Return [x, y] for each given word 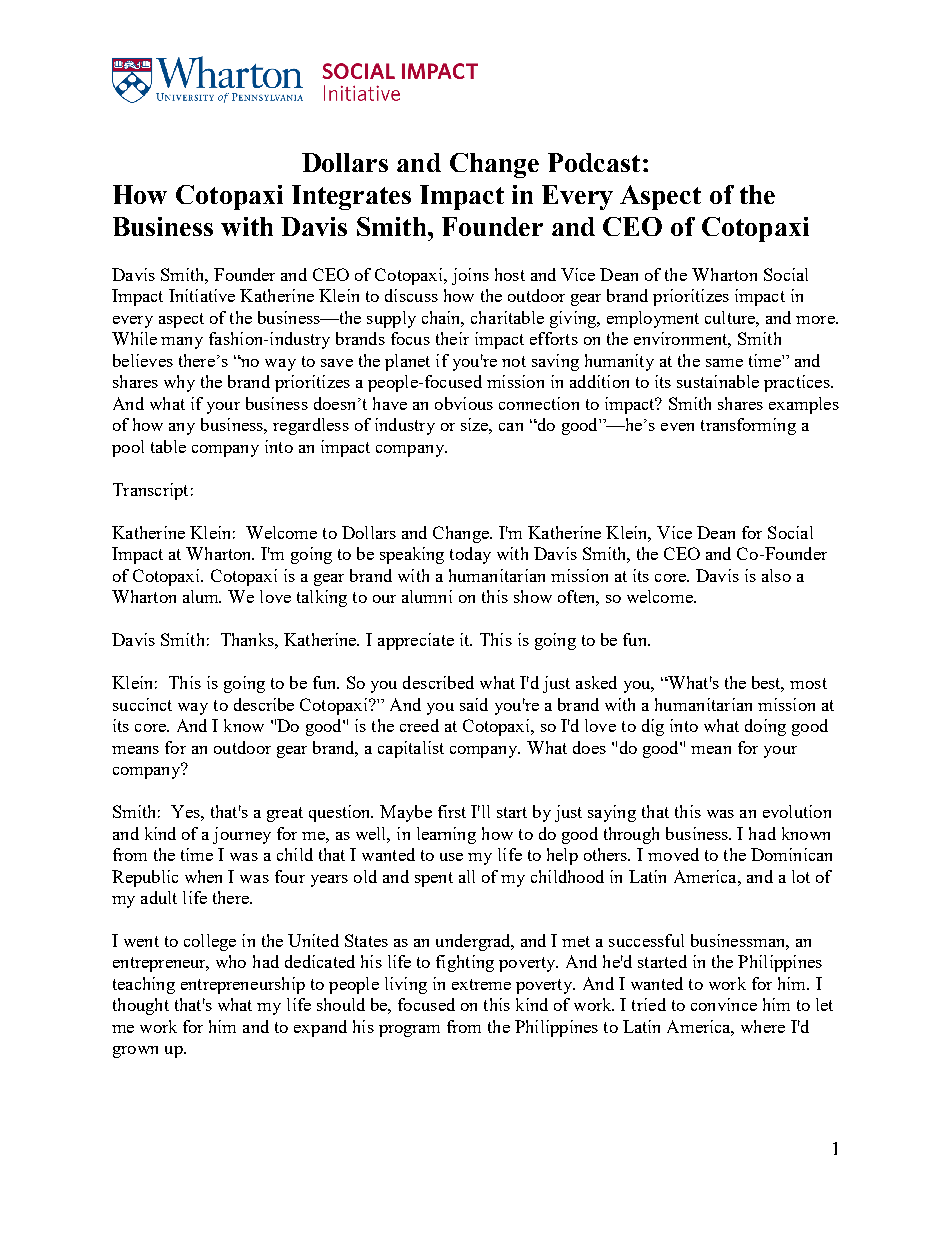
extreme [481, 984]
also [776, 575]
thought [141, 1006]
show [533, 596]
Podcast [594, 162]
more [816, 320]
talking [322, 598]
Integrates [351, 197]
